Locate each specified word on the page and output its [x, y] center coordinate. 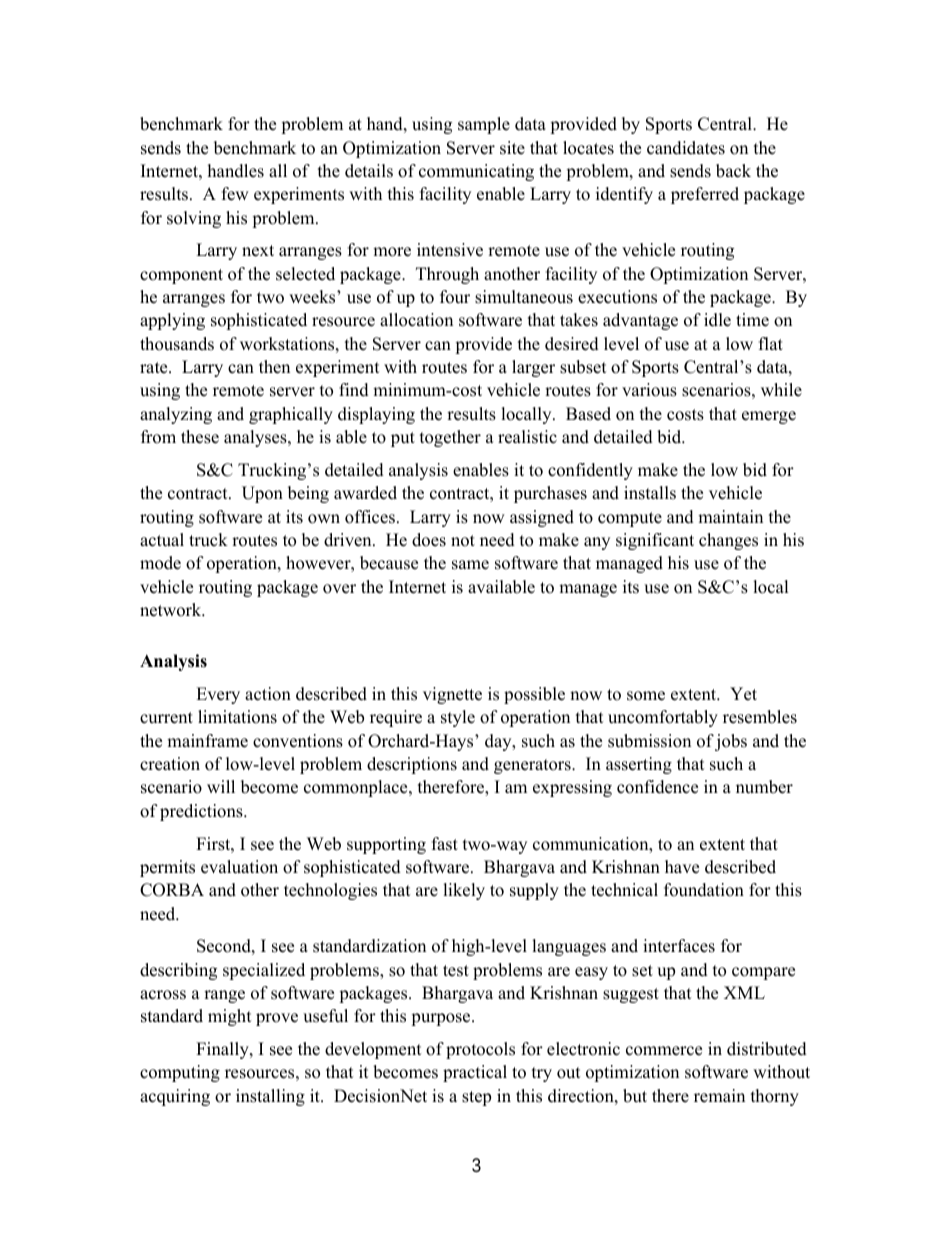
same [470, 565]
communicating [476, 172]
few [235, 194]
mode [160, 563]
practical [475, 1073]
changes [728, 541]
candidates [686, 148]
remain [719, 1096]
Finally [223, 1050]
